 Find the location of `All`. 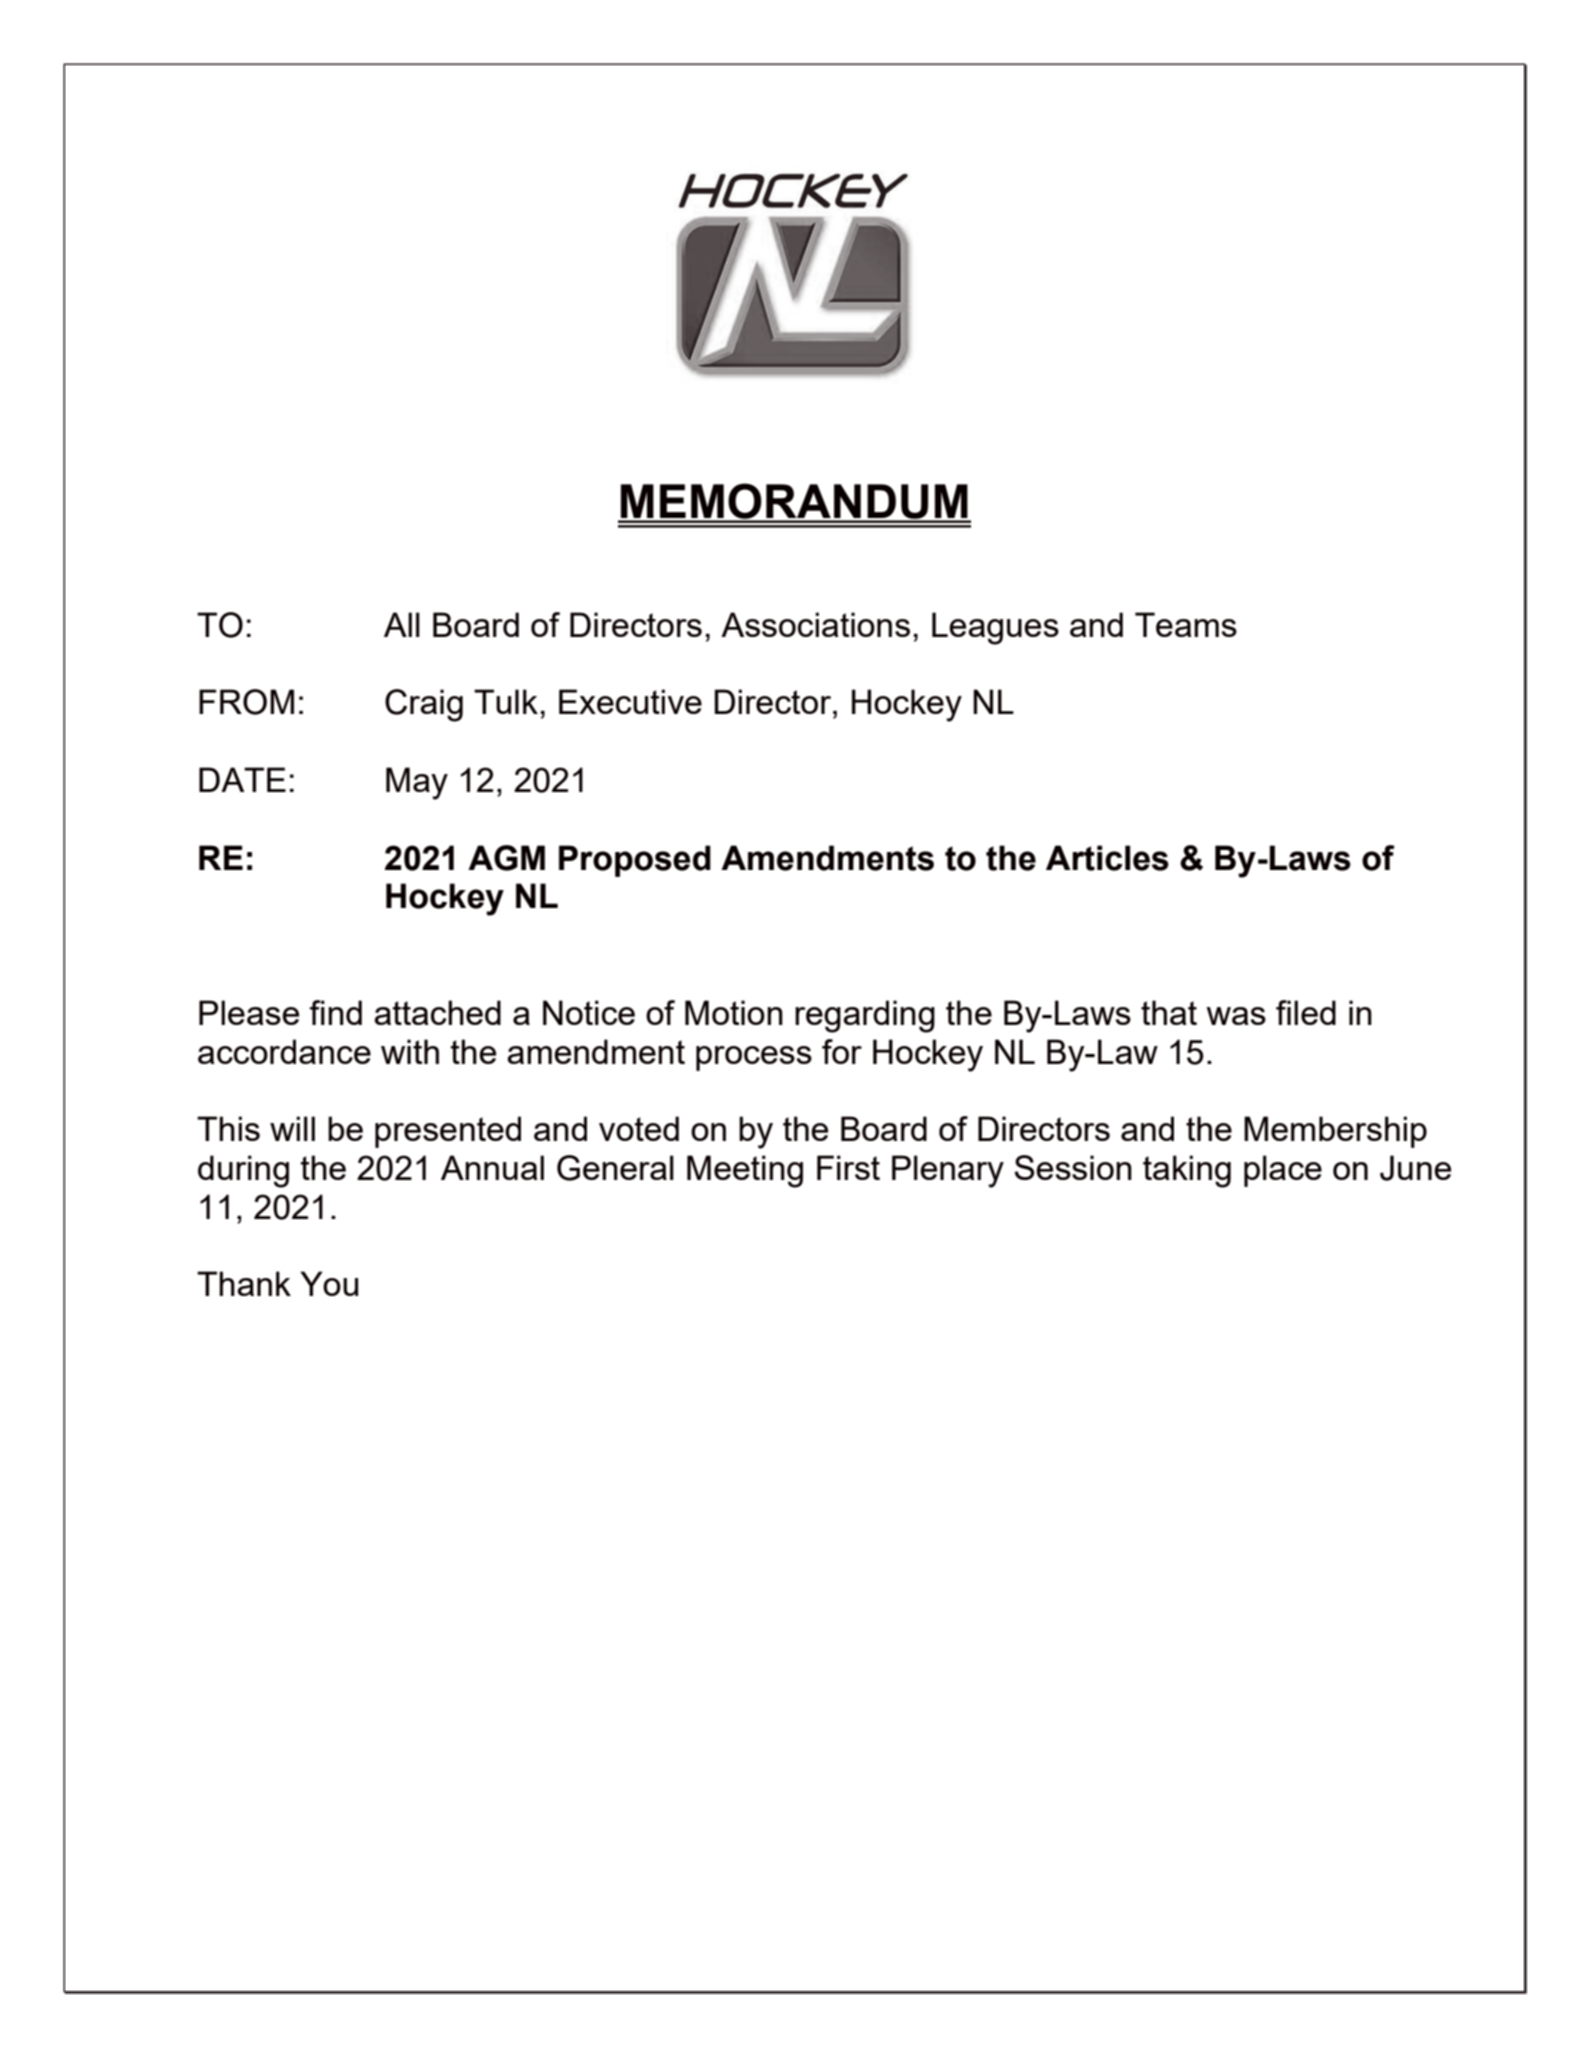

All is located at coordinates (402, 624).
